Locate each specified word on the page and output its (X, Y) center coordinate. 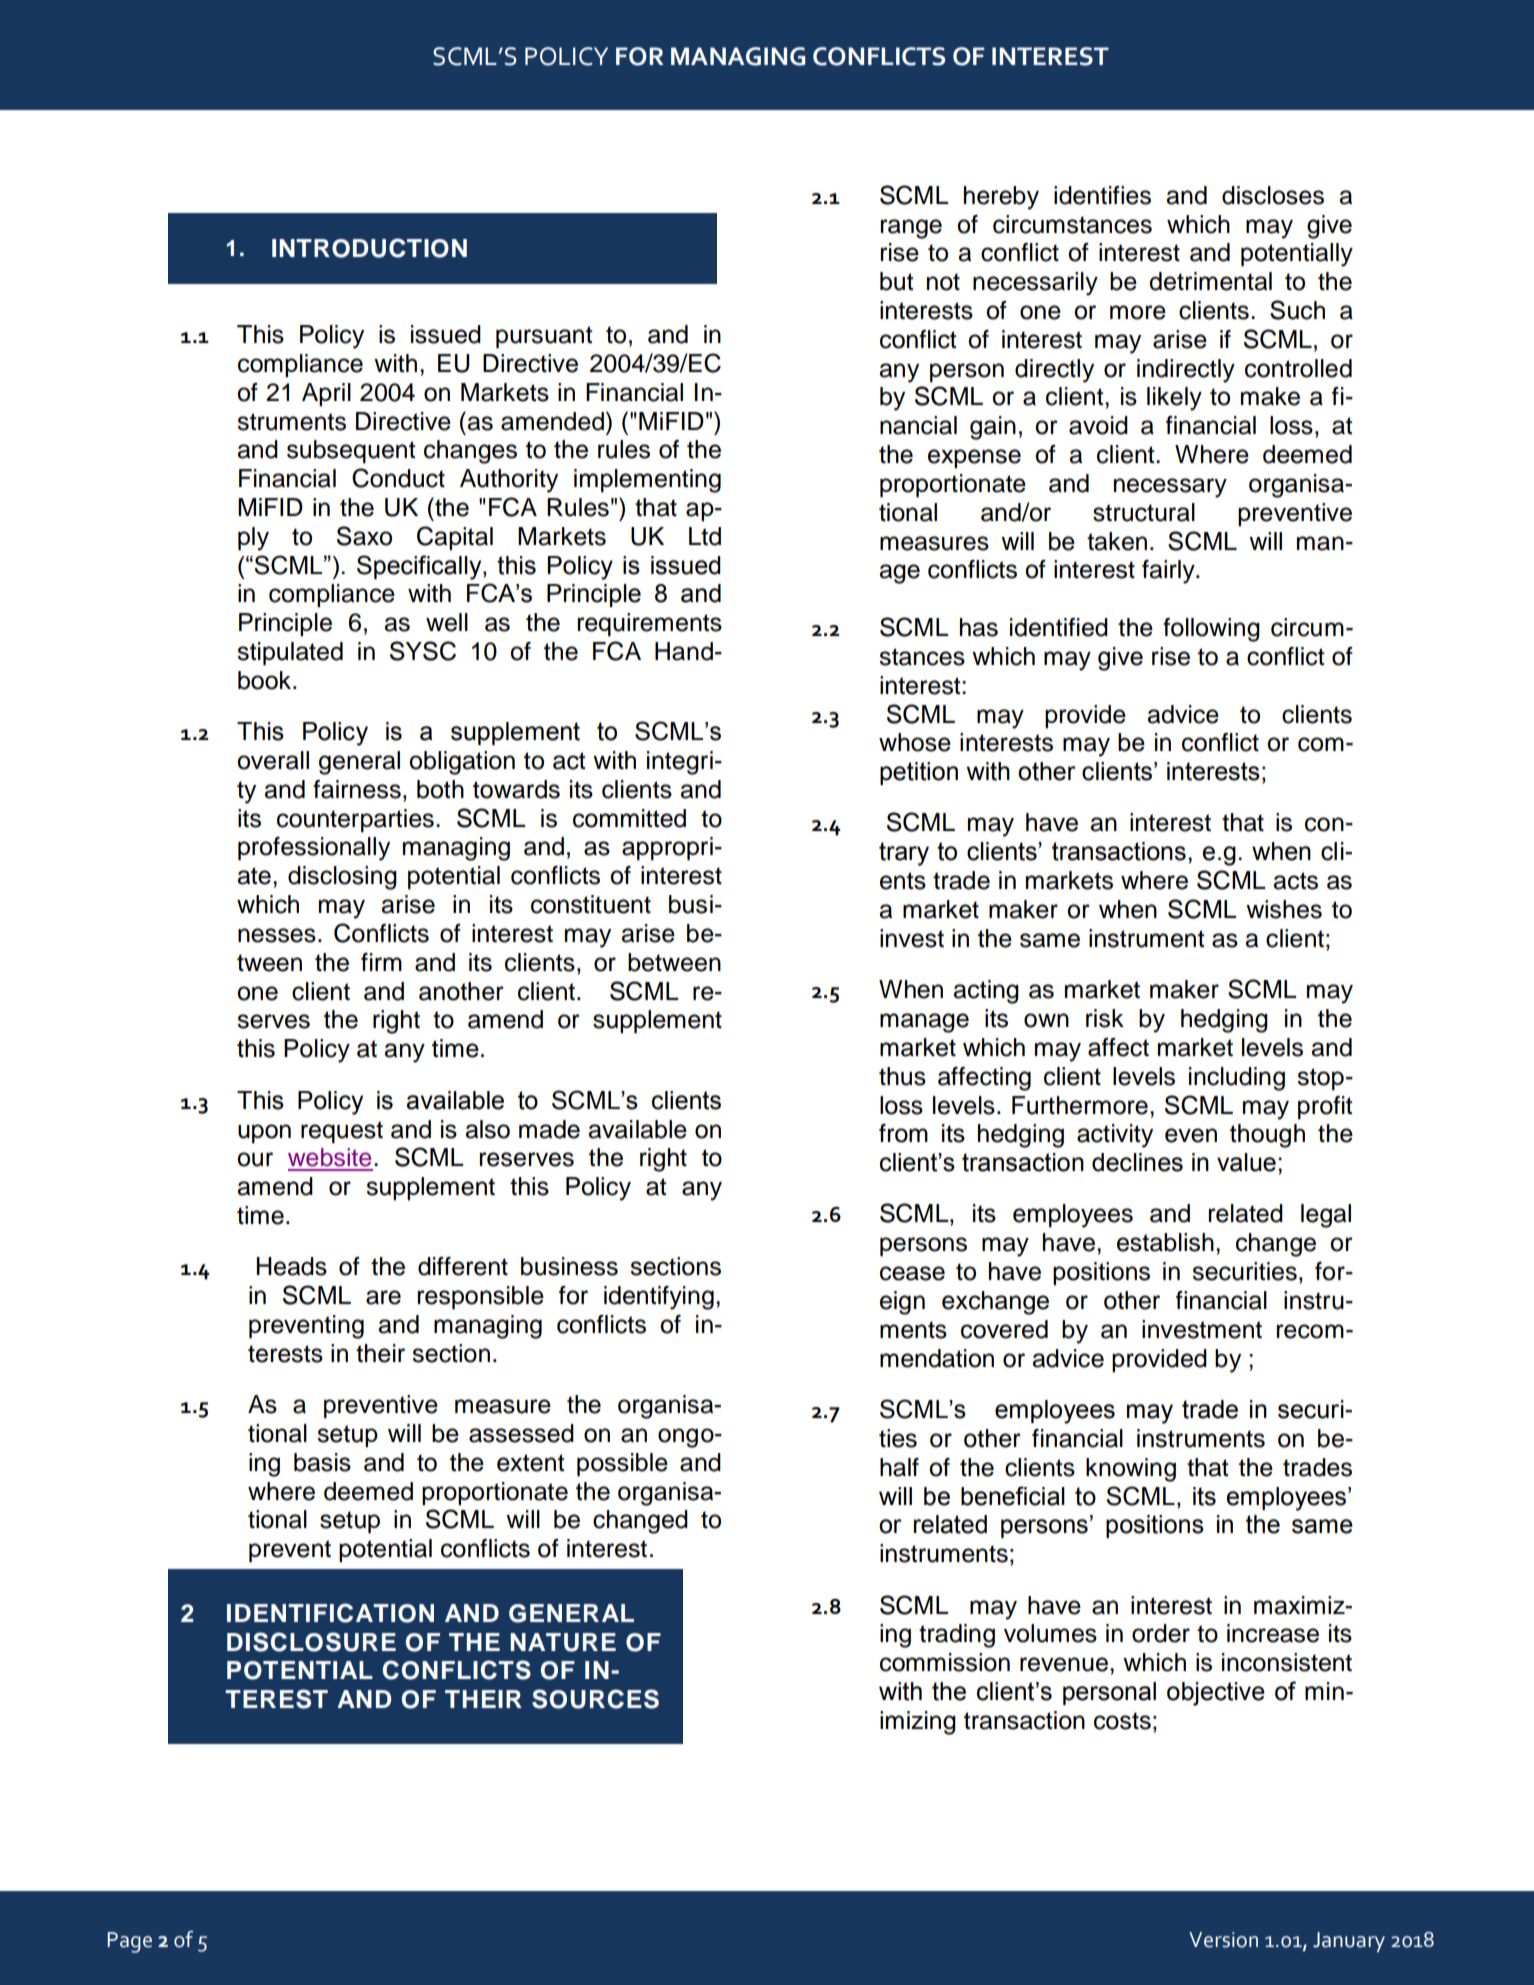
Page (129, 1942)
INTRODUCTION (369, 248)
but (897, 281)
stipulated (290, 654)
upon (264, 1134)
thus (902, 1076)
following (1211, 630)
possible (622, 1465)
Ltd (705, 536)
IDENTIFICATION (330, 1613)
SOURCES (595, 1699)
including (1237, 1079)
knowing (1131, 1470)
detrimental (1210, 281)
